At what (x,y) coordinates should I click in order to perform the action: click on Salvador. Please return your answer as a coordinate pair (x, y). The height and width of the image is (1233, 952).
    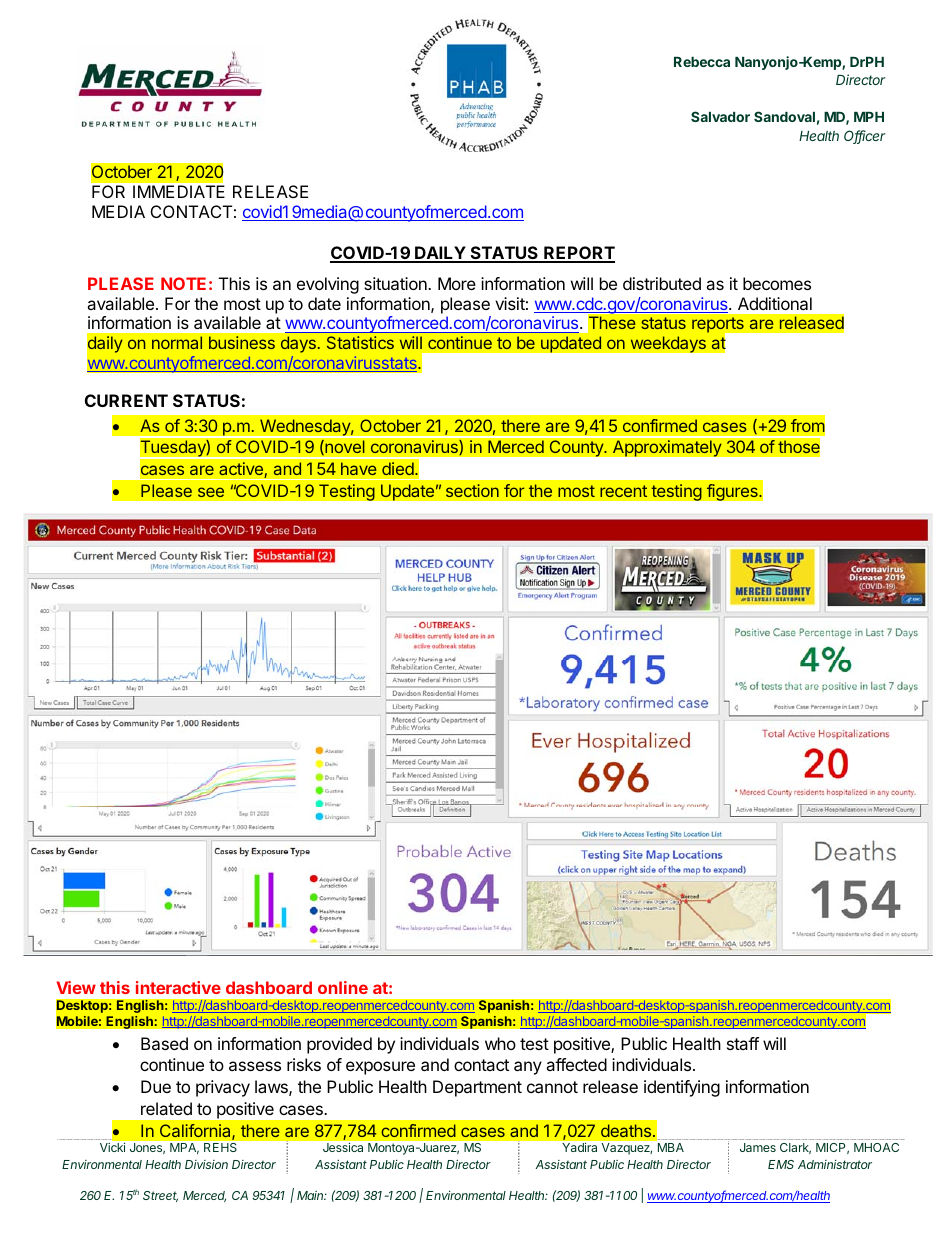
    Looking at the image, I should click on (720, 116).
